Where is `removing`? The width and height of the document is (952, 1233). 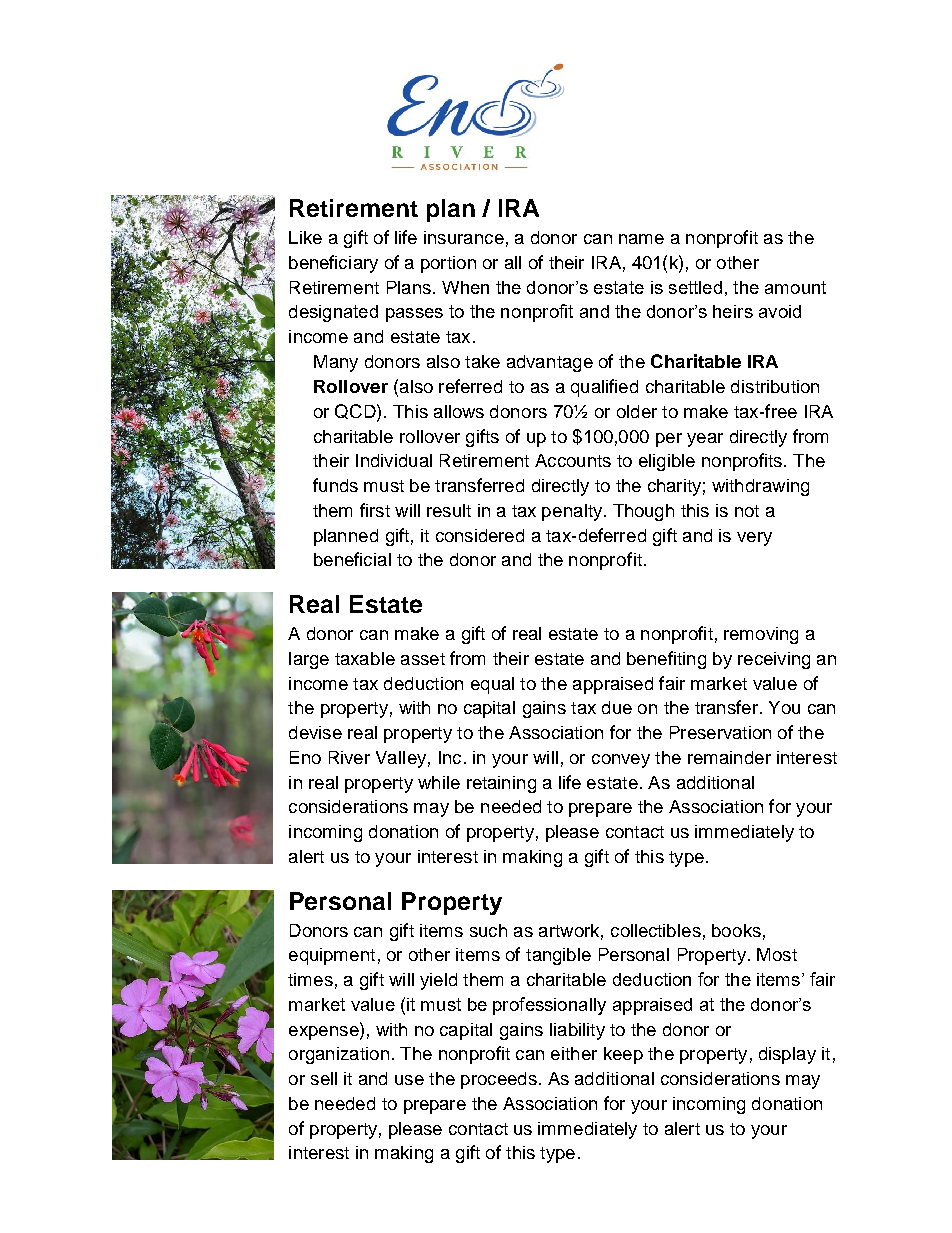
removing is located at coordinates (761, 635).
